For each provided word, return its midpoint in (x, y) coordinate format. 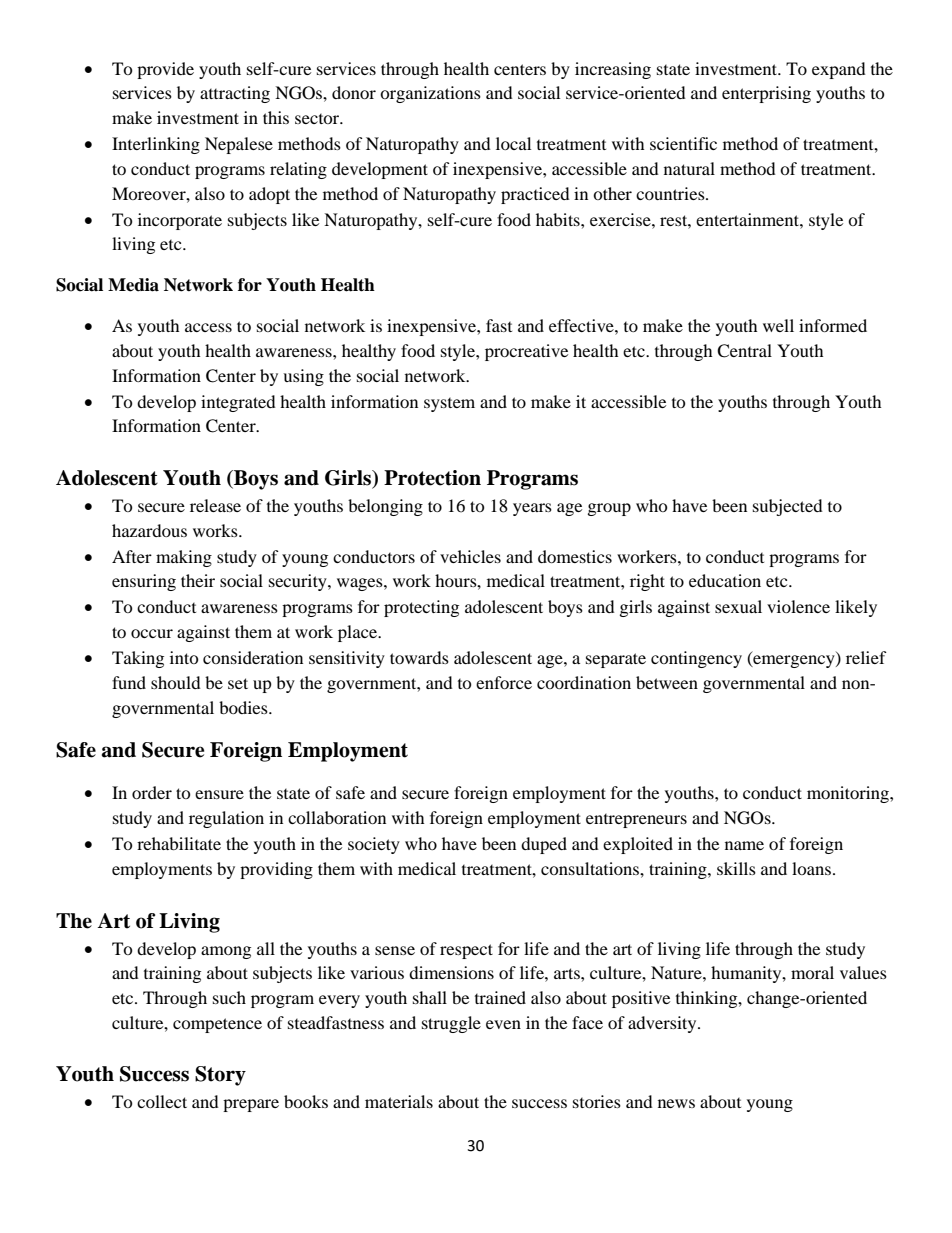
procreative (526, 352)
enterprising (766, 94)
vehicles (470, 556)
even (503, 1024)
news (676, 1103)
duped (544, 845)
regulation (226, 819)
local (513, 143)
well (778, 325)
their (198, 580)
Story (220, 1076)
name (744, 845)
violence (798, 606)
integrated (238, 403)
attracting (235, 94)
